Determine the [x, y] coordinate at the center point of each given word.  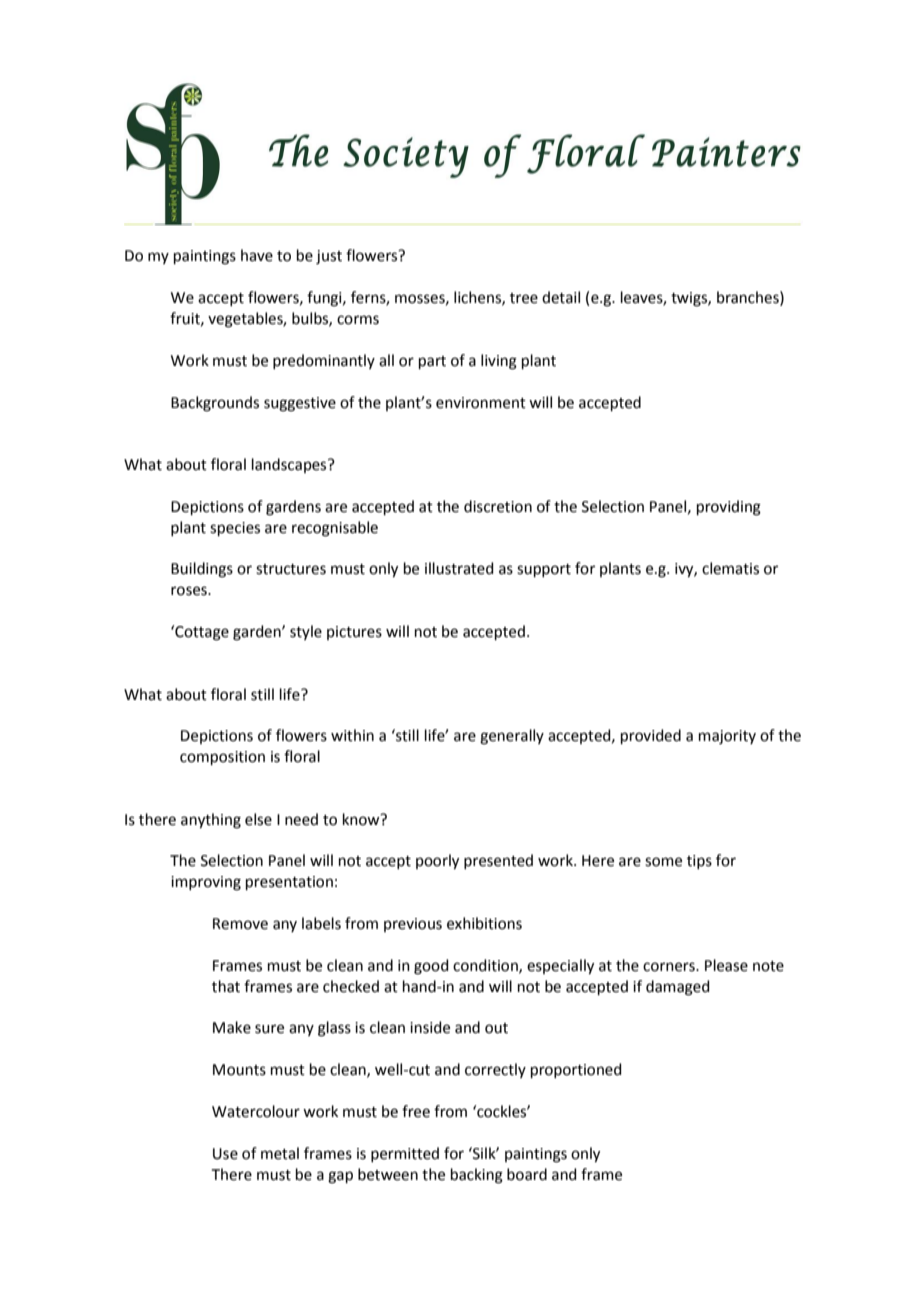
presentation [289, 883]
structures [291, 569]
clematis [730, 568]
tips [699, 862]
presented [498, 861]
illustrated [459, 568]
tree [524, 298]
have [257, 255]
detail [561, 297]
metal [280, 1153]
